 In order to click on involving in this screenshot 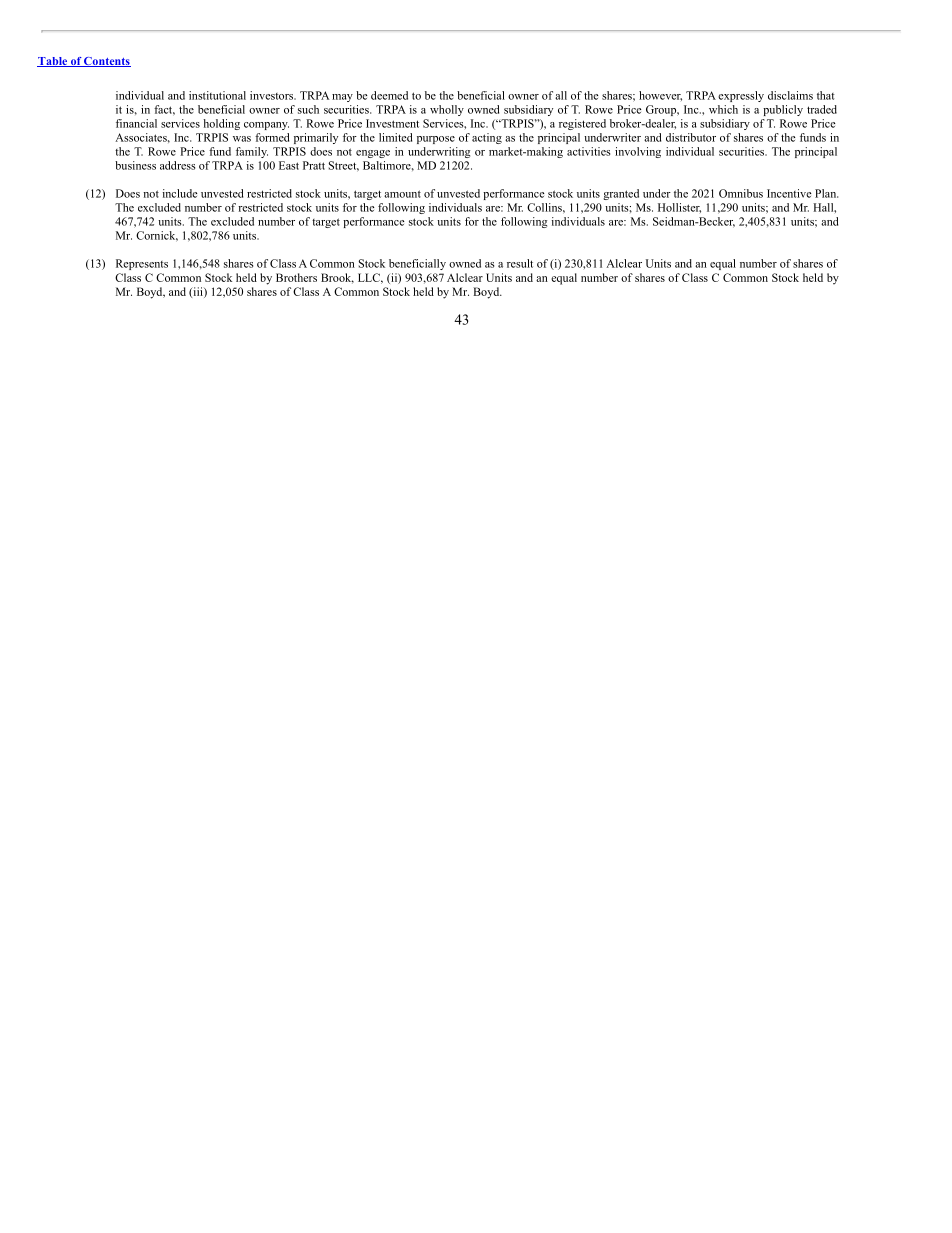, I will do `click(638, 152)`.
